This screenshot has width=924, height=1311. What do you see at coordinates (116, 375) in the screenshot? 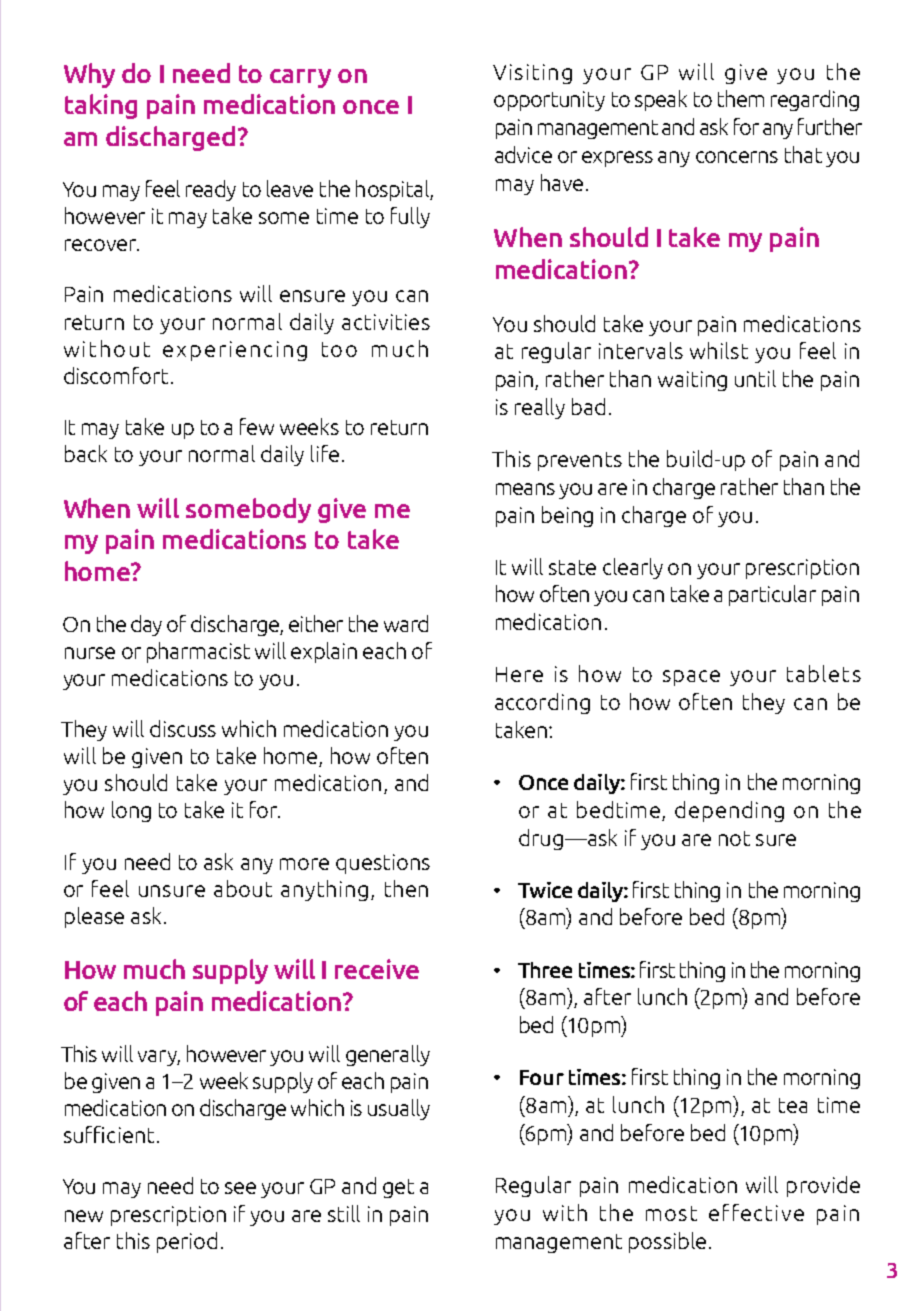
I see `discomfort` at bounding box center [116, 375].
